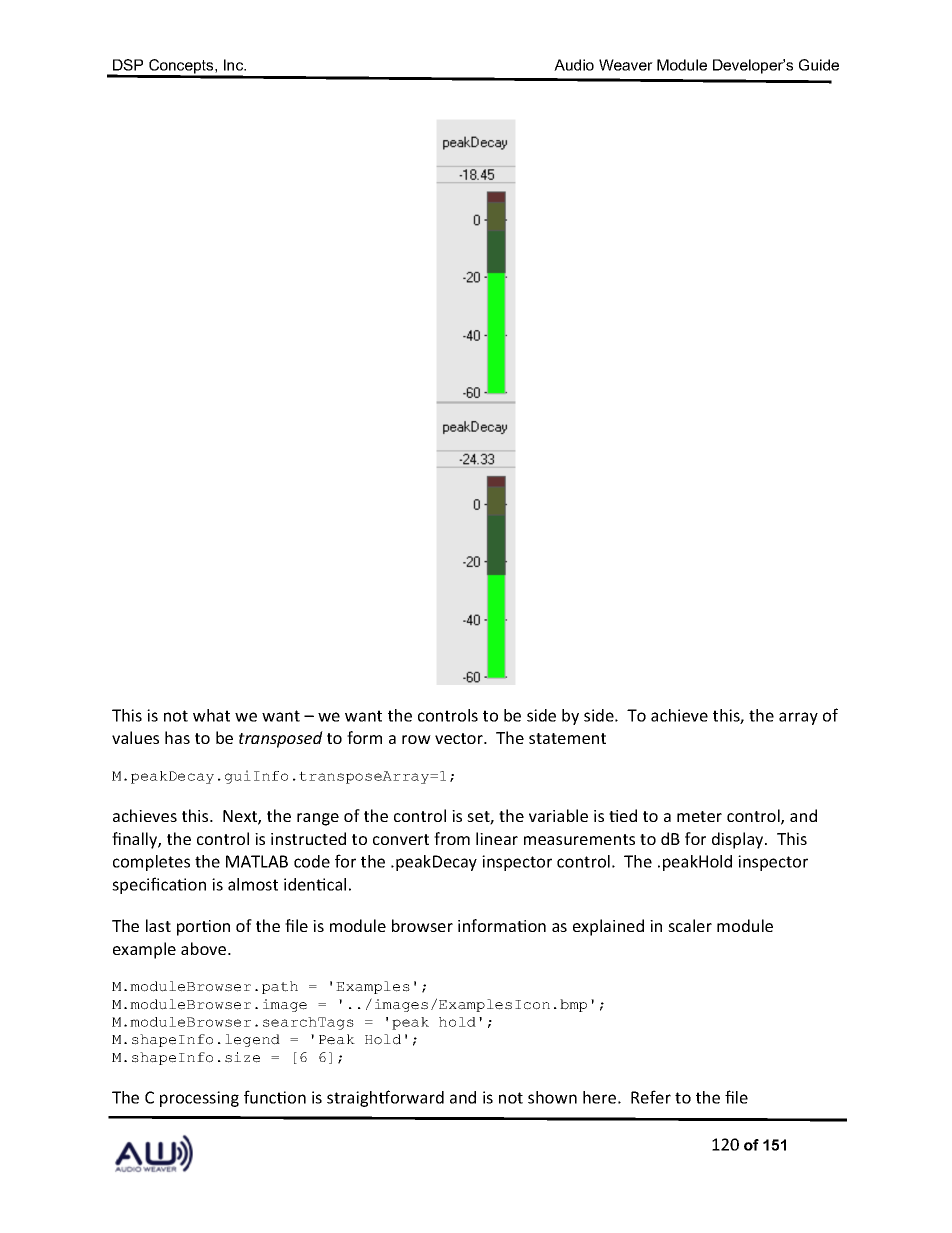 This screenshot has height=1233, width=952. What do you see at coordinates (211, 715) in the screenshot?
I see `what` at bounding box center [211, 715].
